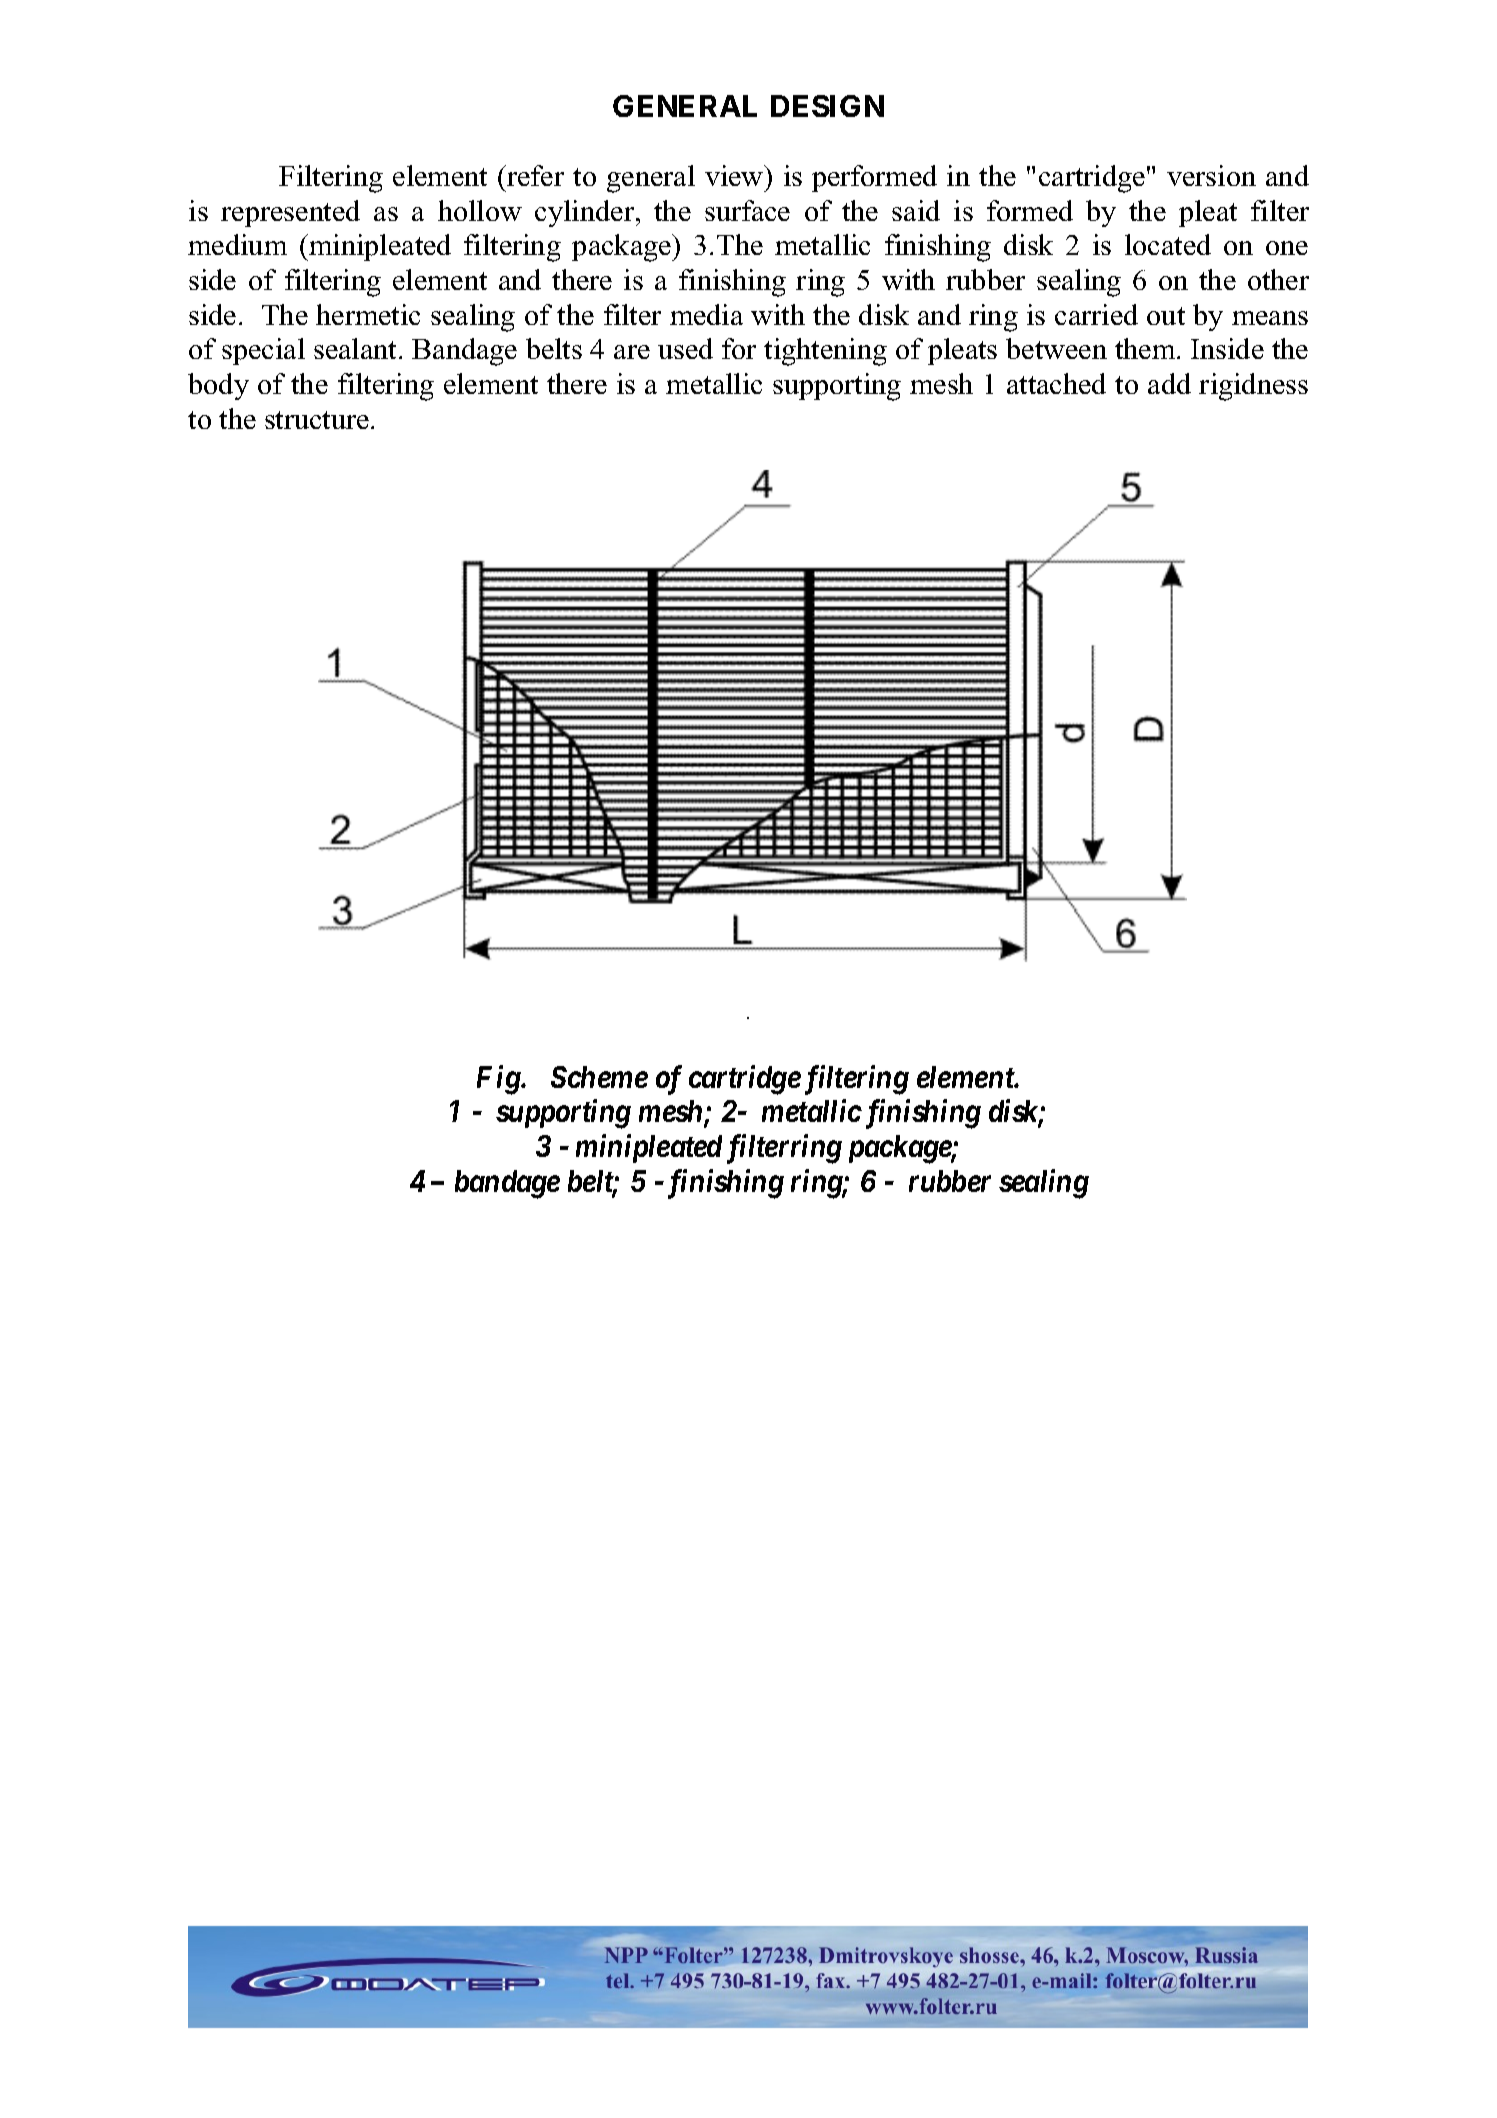 The height and width of the screenshot is (2118, 1497). I want to click on structure, so click(318, 420).
